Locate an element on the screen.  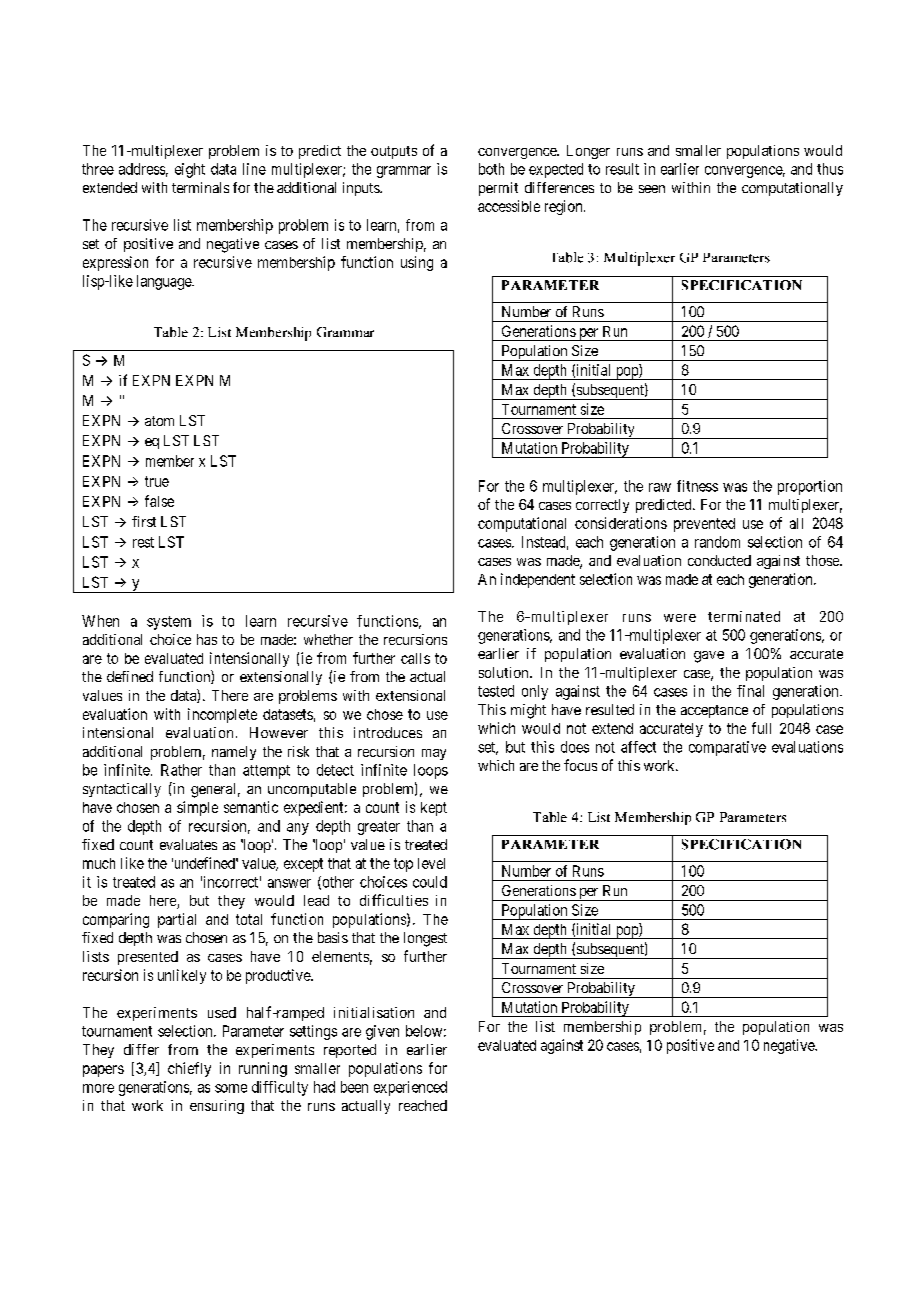
atom is located at coordinates (159, 421).
